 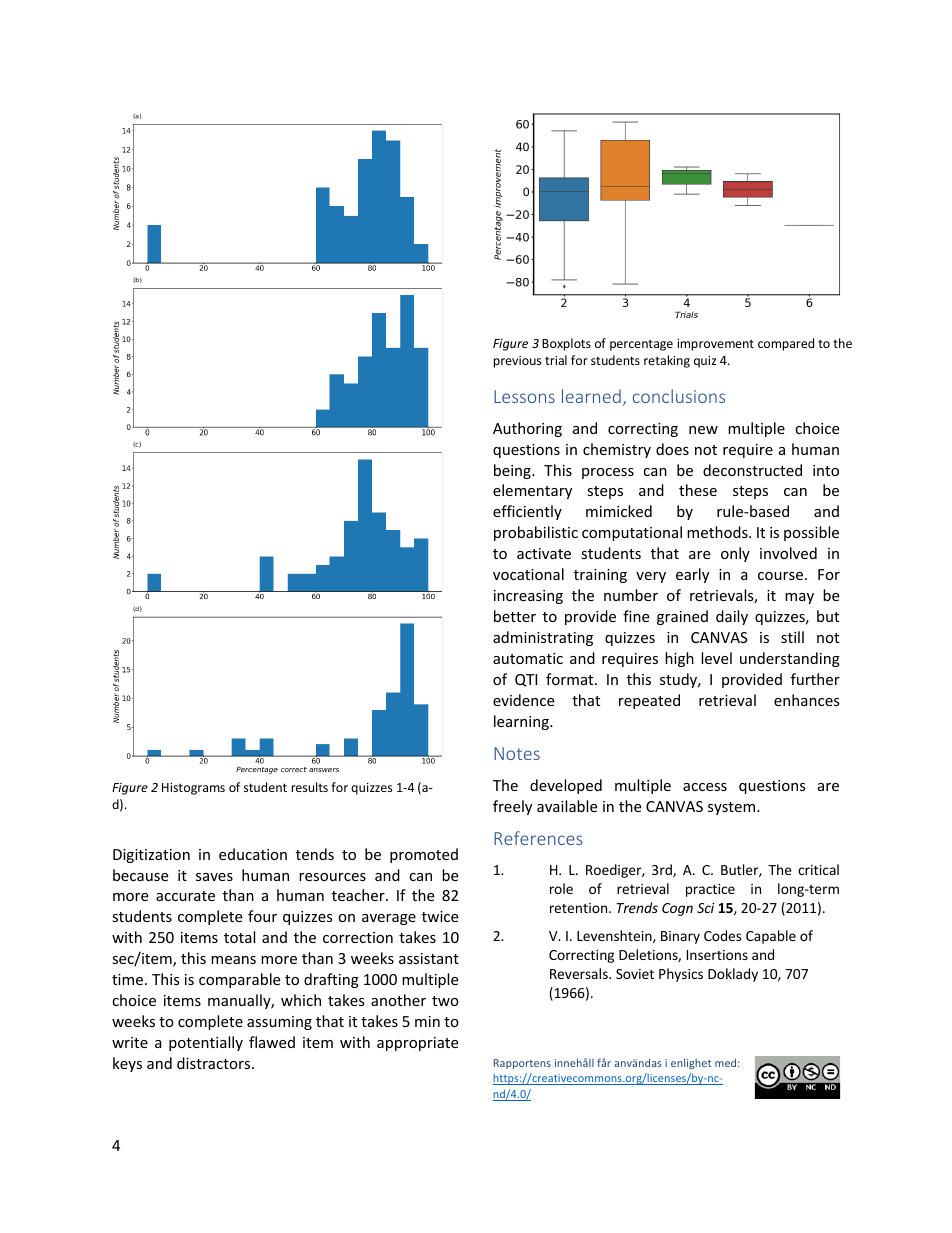 I want to click on better, so click(x=515, y=616).
